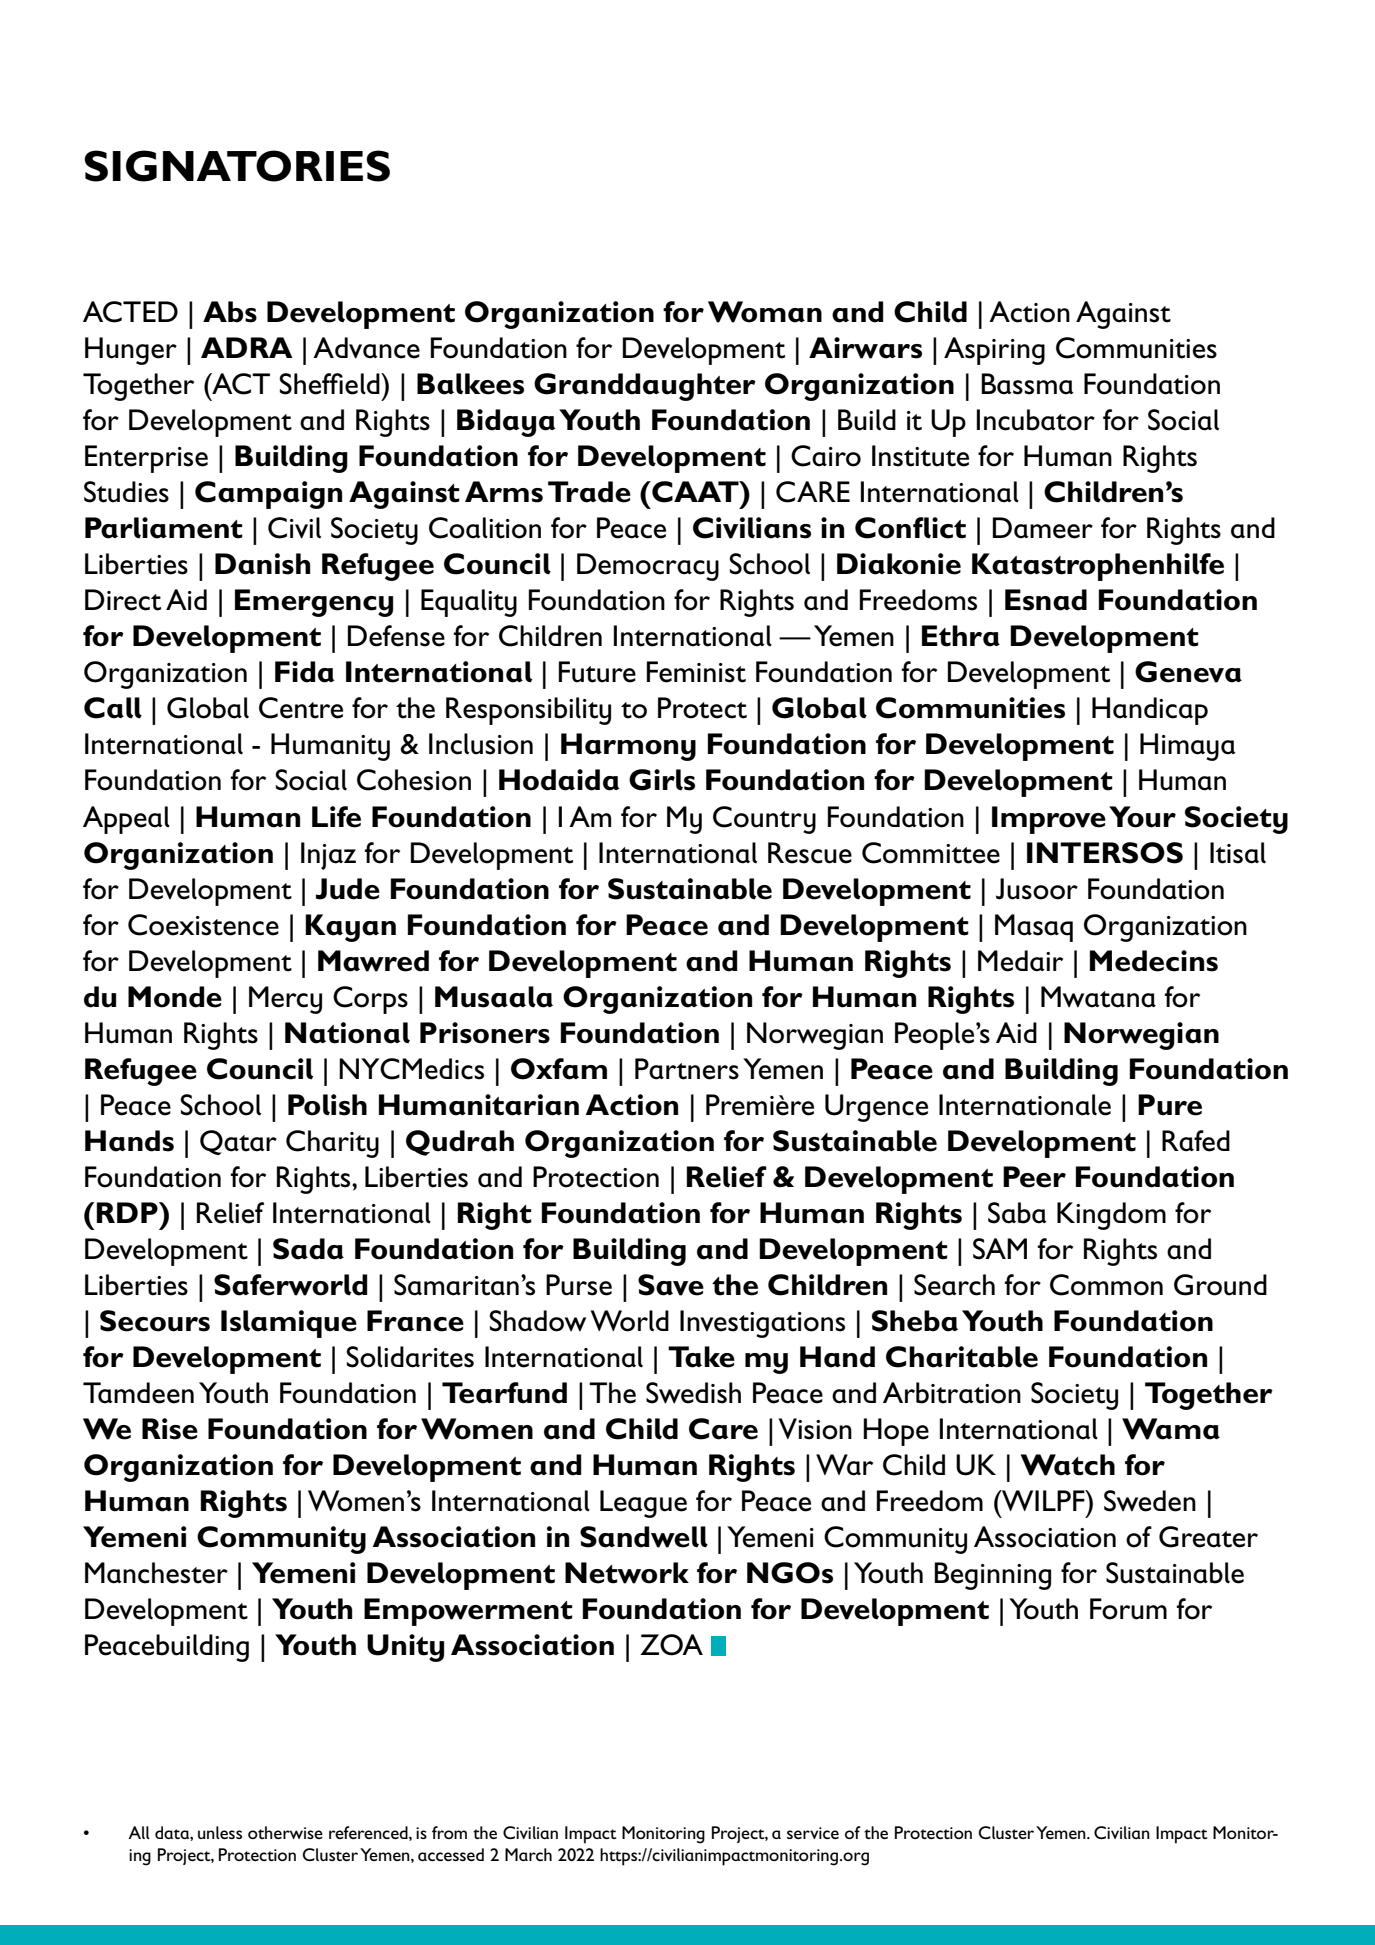  What do you see at coordinates (1049, 820) in the image?
I see `Improve` at bounding box center [1049, 820].
